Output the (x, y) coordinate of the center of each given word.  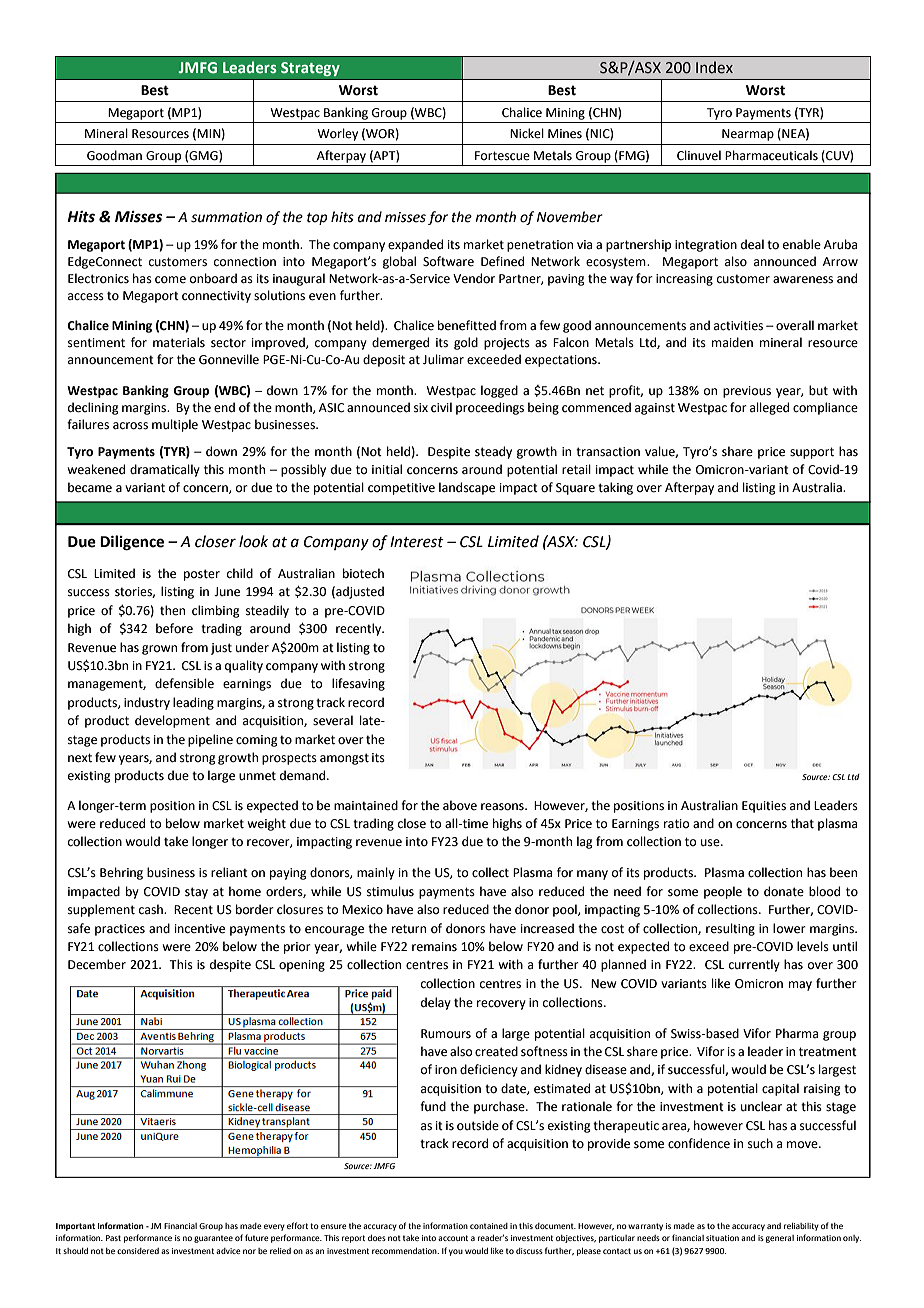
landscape (467, 488)
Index (714, 67)
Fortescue (502, 156)
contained (489, 1226)
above (460, 805)
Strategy (310, 69)
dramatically (165, 470)
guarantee (213, 1239)
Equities (764, 807)
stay (196, 893)
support (812, 453)
